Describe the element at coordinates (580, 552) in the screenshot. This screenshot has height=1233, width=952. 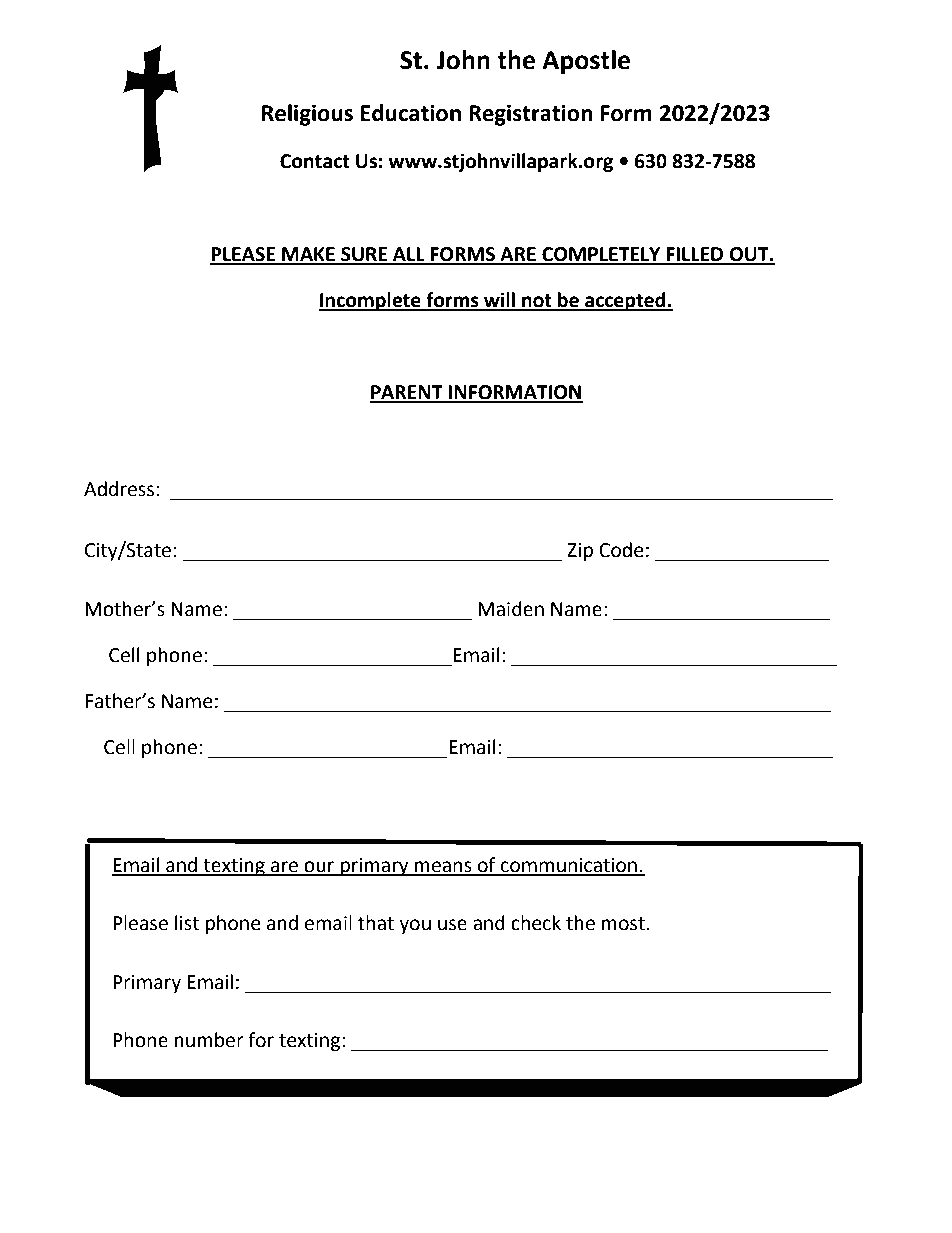
I see `Zip` at that location.
